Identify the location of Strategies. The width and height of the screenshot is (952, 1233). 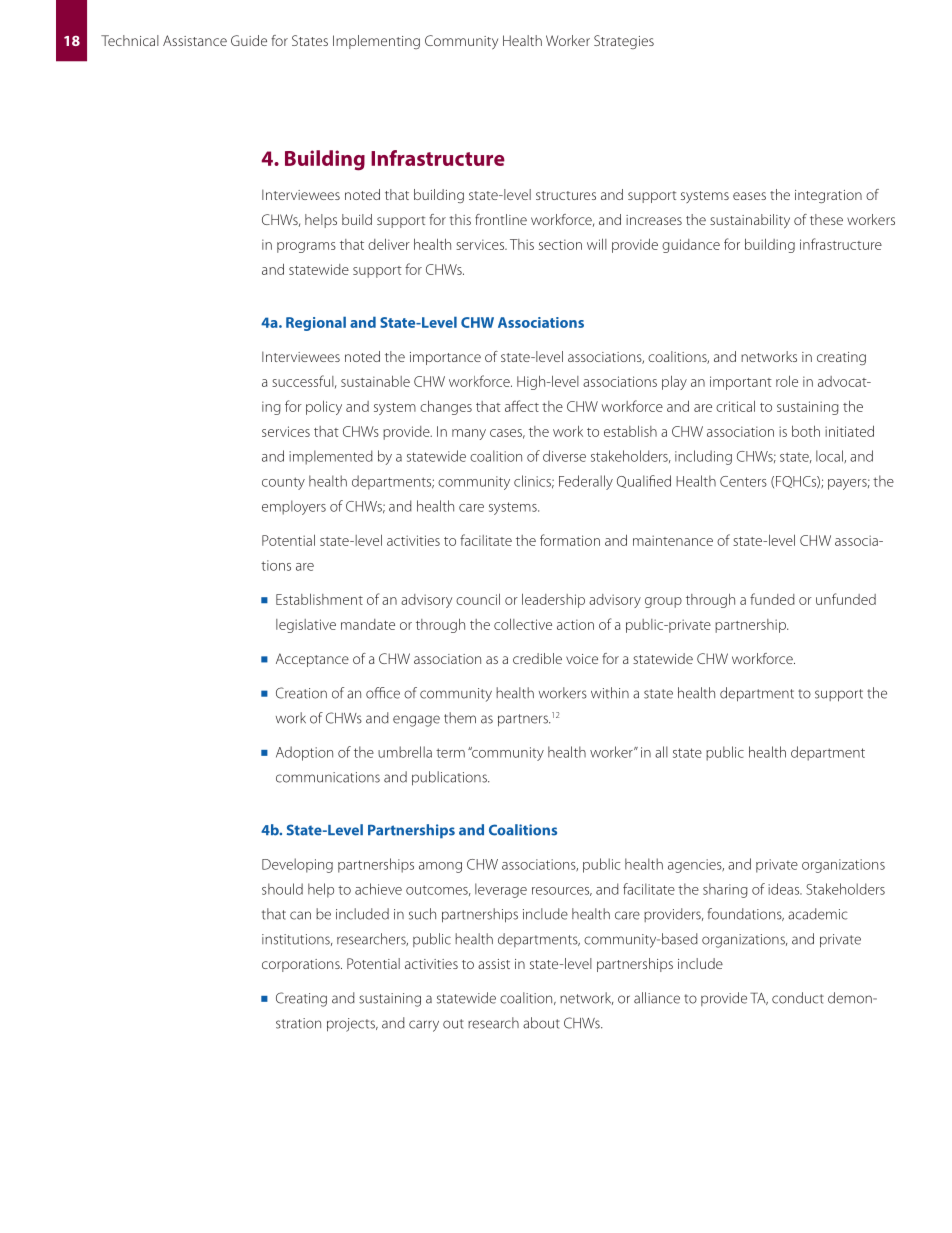
(624, 42).
